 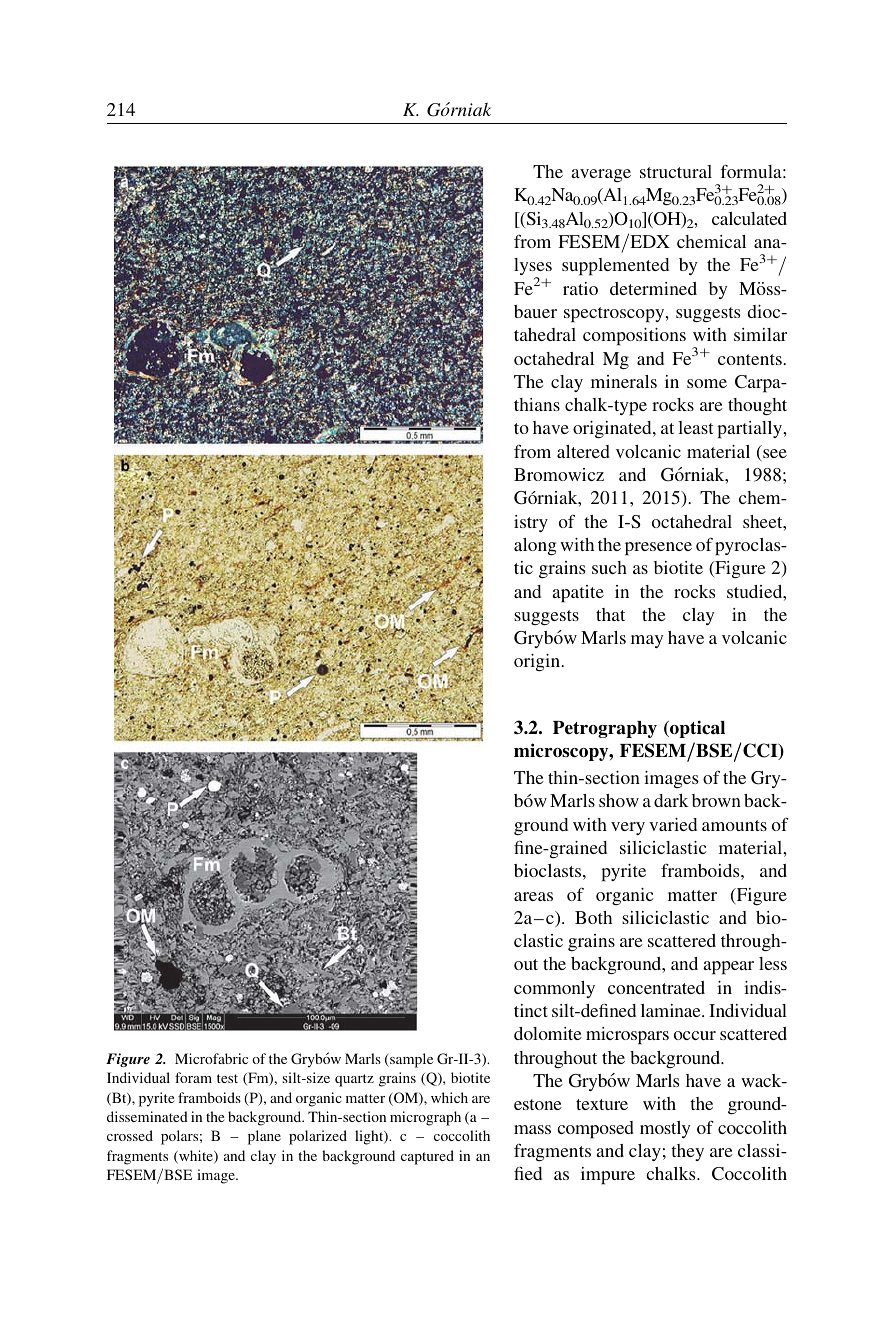 I want to click on apatite, so click(x=578, y=594).
